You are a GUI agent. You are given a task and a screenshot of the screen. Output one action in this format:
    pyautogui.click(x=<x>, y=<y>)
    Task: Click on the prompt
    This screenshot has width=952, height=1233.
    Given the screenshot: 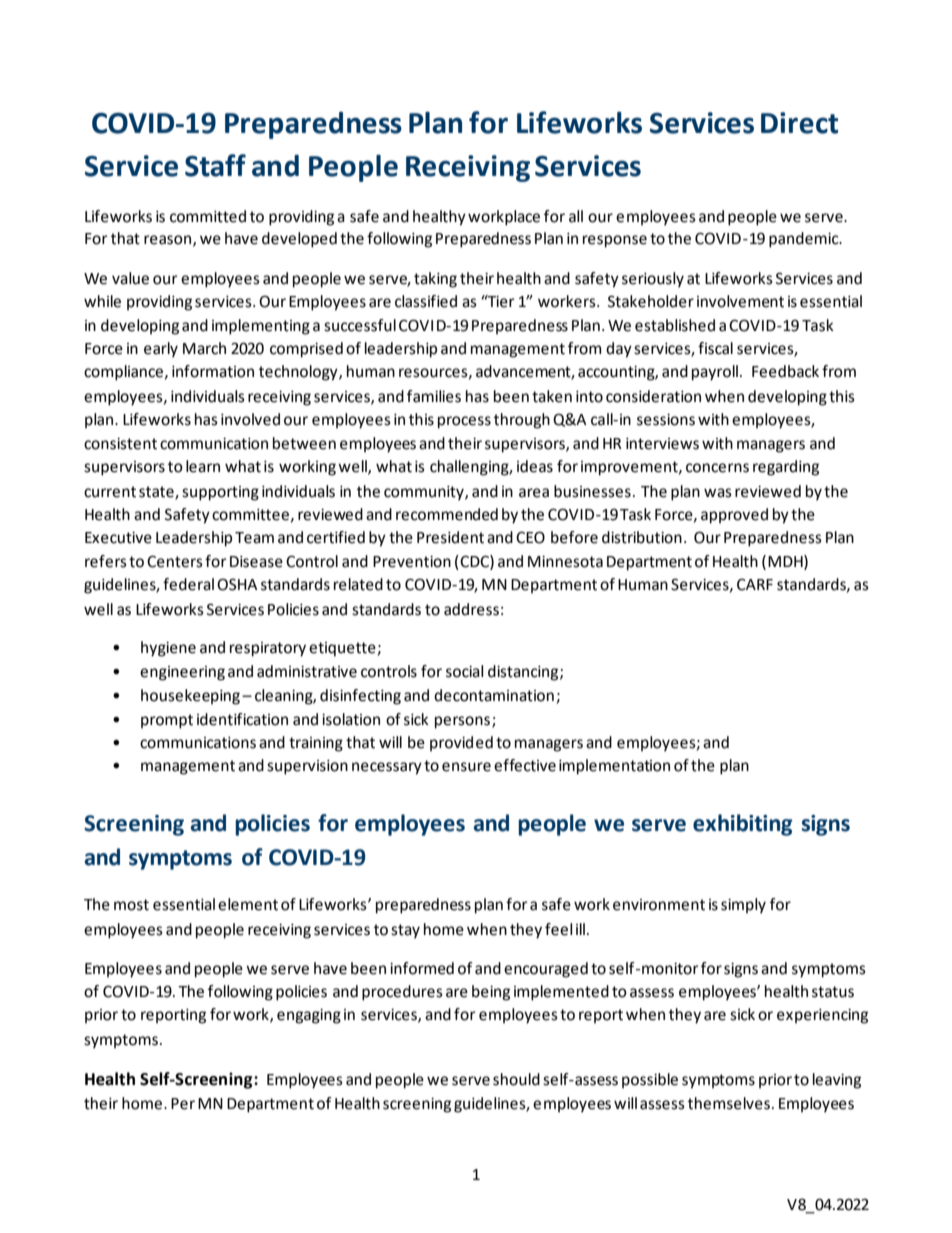 What is the action you would take?
    pyautogui.click(x=167, y=721)
